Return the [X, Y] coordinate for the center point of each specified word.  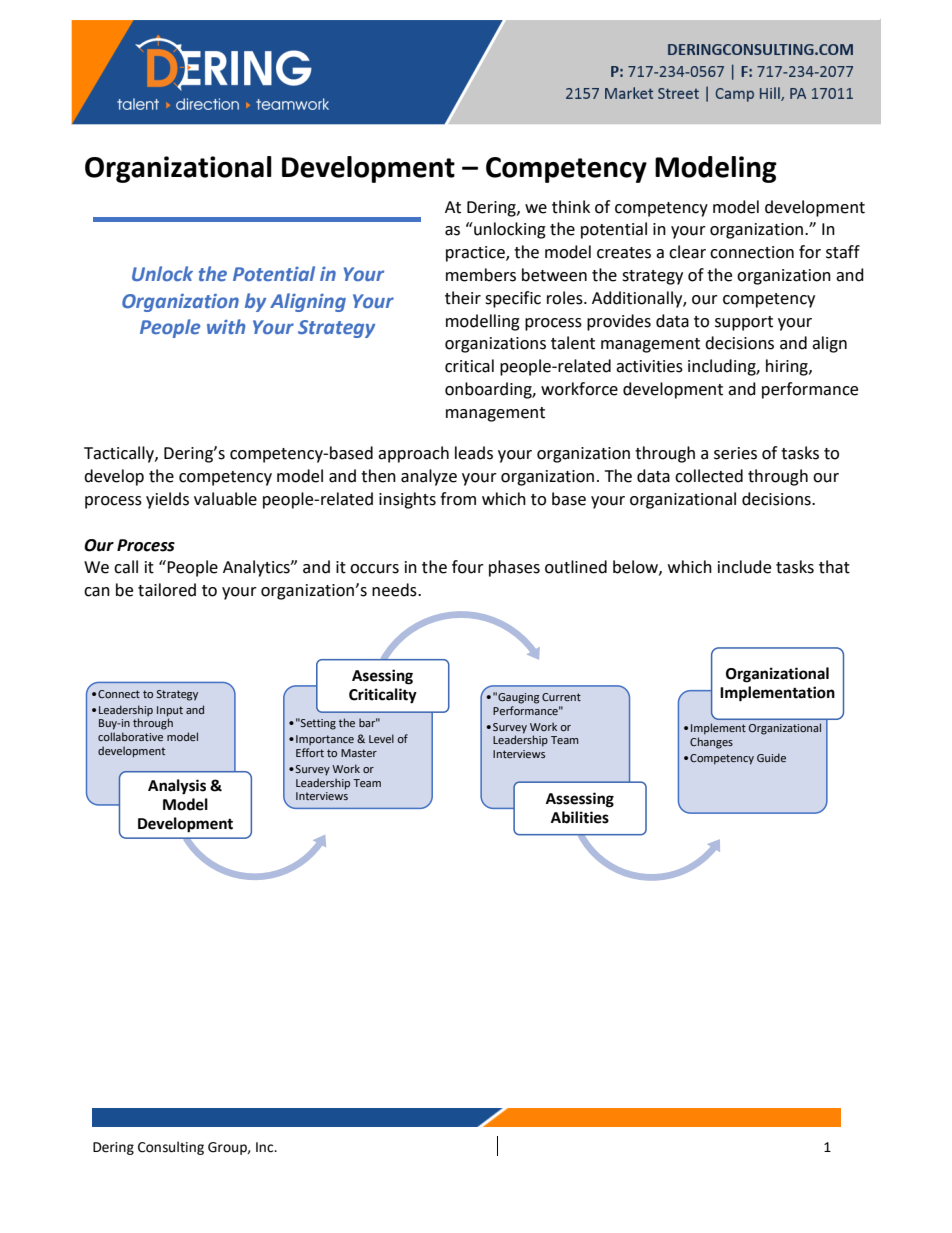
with [226, 326]
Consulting [171, 1148]
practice [476, 254]
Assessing [580, 800]
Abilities [580, 817]
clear [687, 252]
